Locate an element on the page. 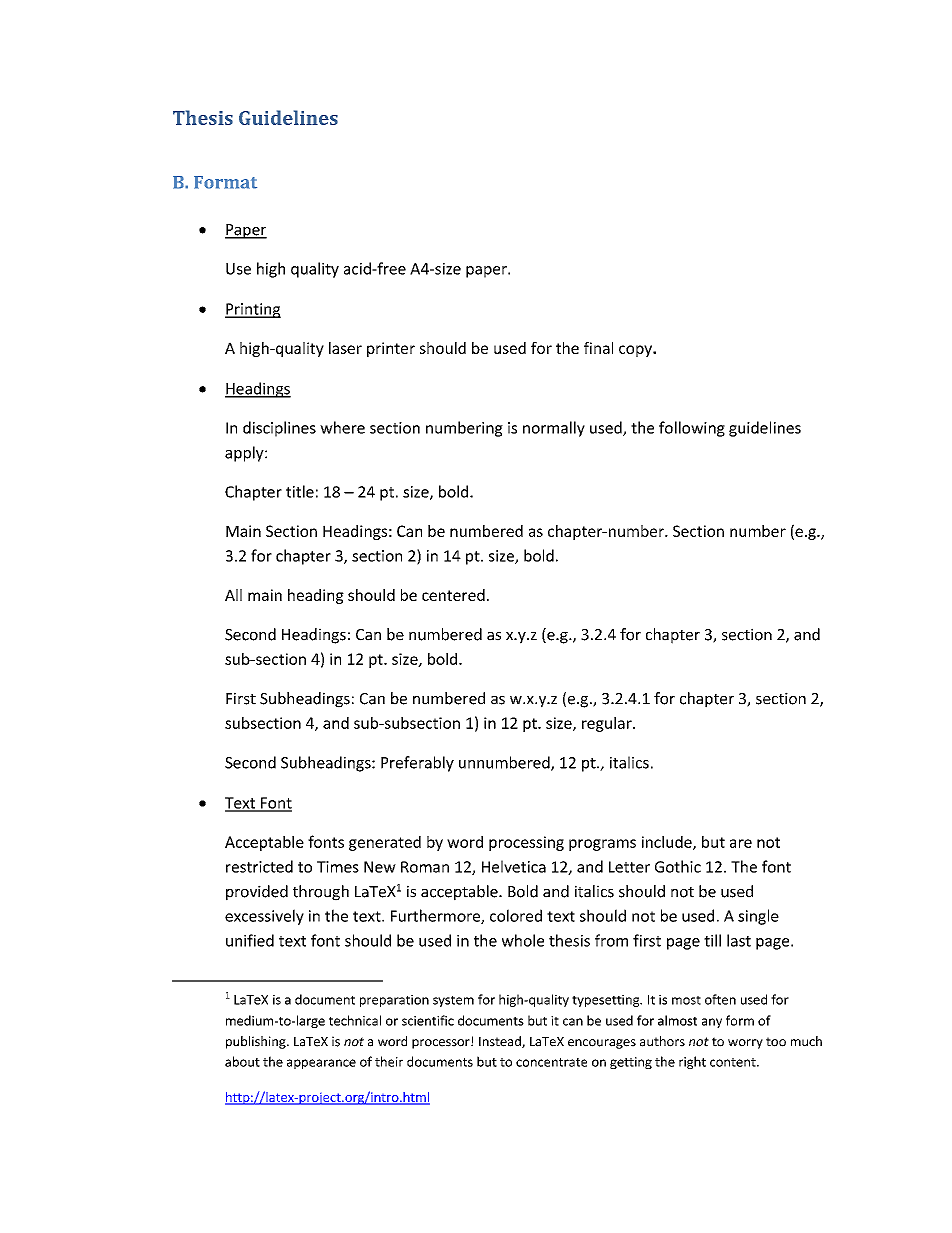  final is located at coordinates (598, 348).
